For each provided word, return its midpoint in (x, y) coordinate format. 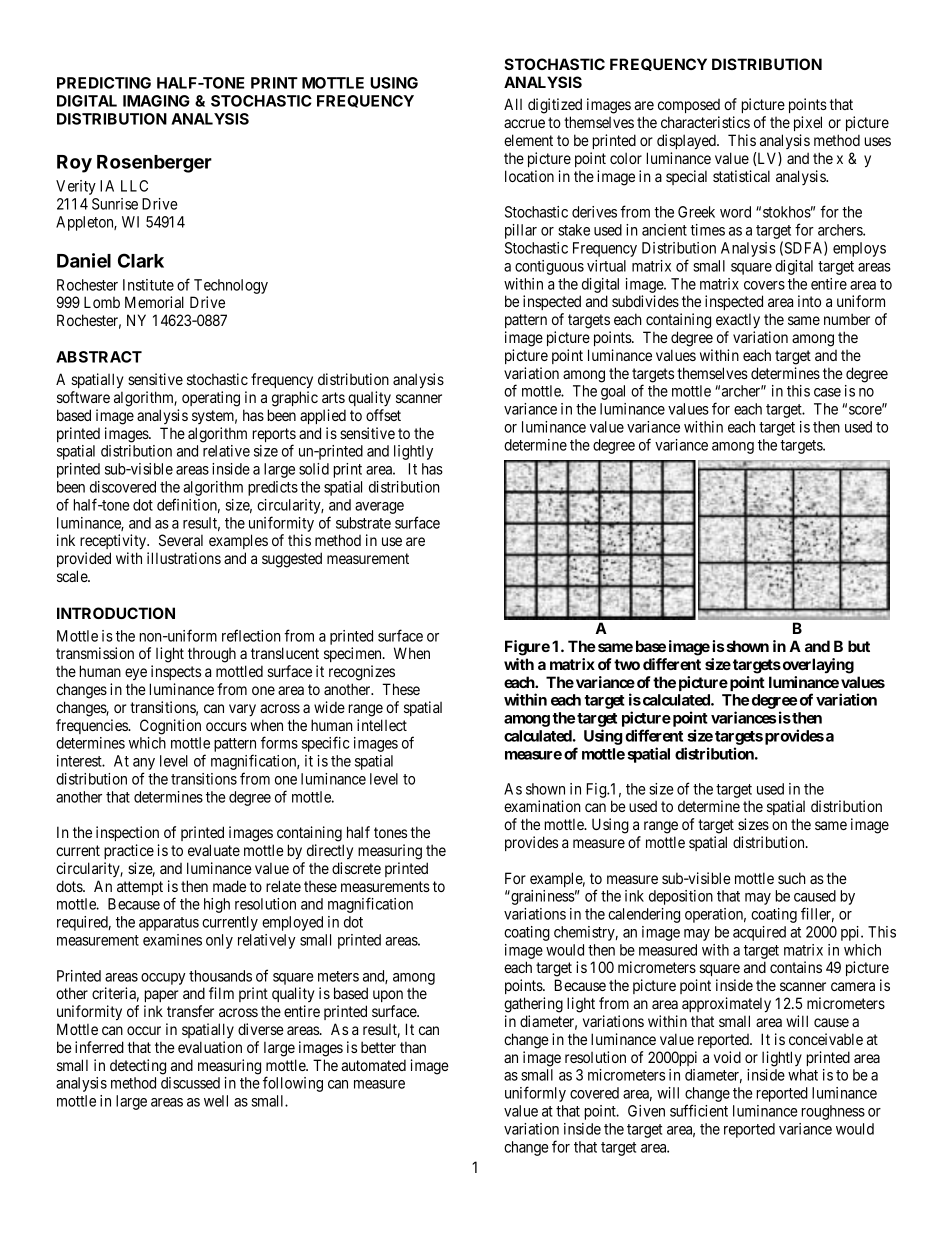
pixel (808, 123)
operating (211, 399)
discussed (190, 1083)
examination (542, 806)
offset (383, 415)
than (413, 1047)
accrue (524, 123)
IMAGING (156, 101)
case (827, 392)
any (144, 765)
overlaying (817, 666)
